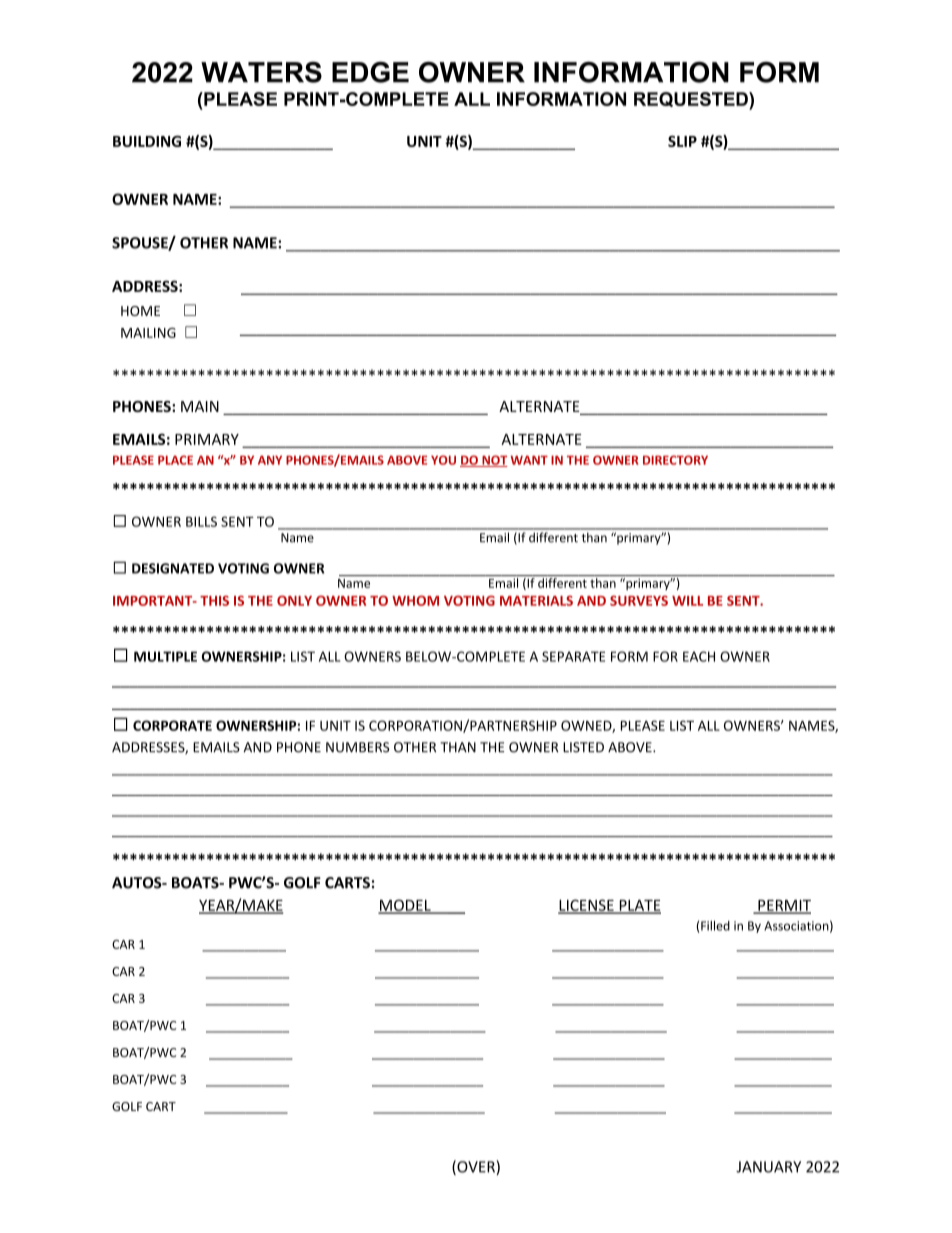 This image has height=1233, width=952. Describe the element at coordinates (370, 72) in the image. I see `EDGE` at that location.
